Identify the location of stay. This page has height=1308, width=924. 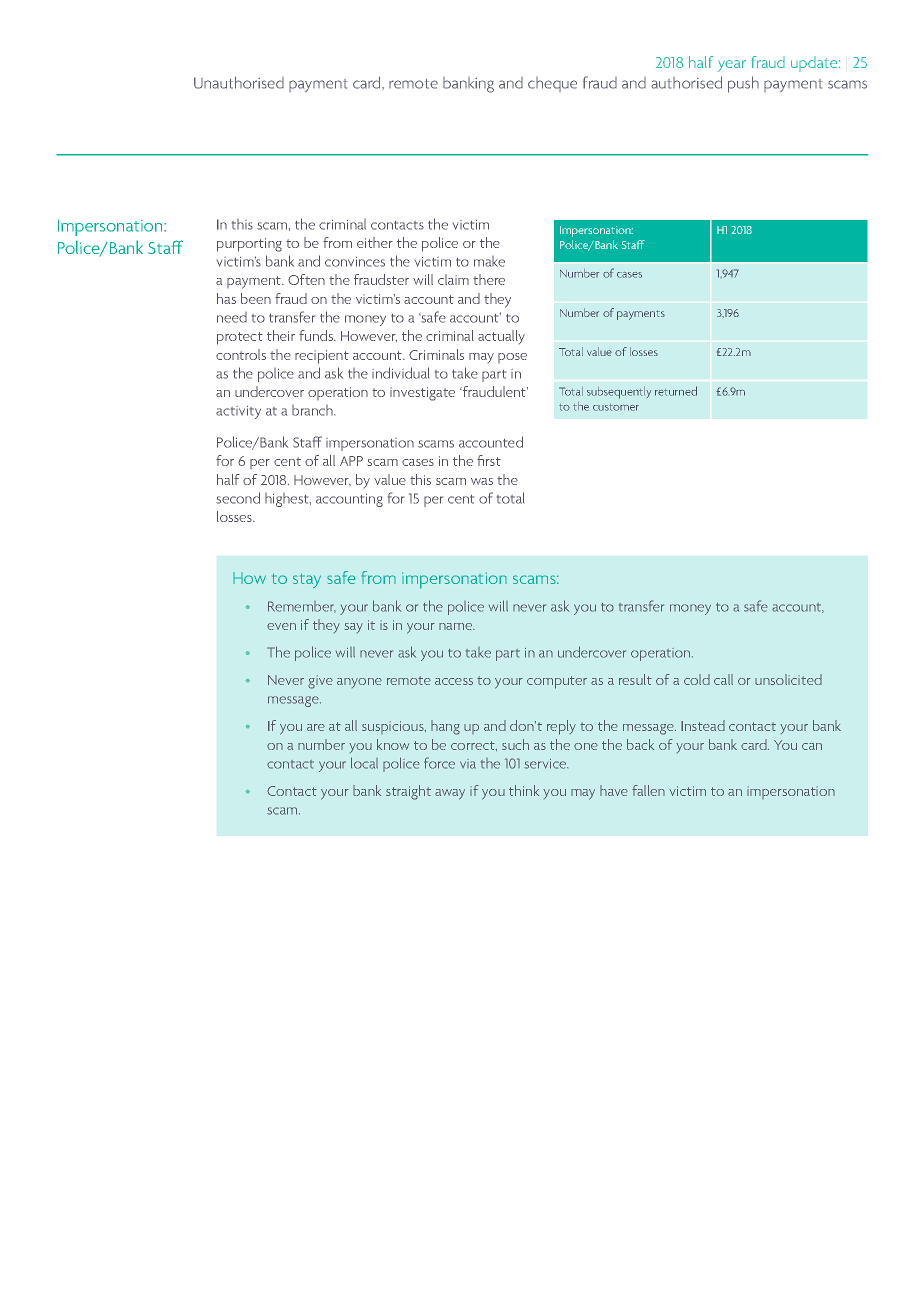
(307, 580).
